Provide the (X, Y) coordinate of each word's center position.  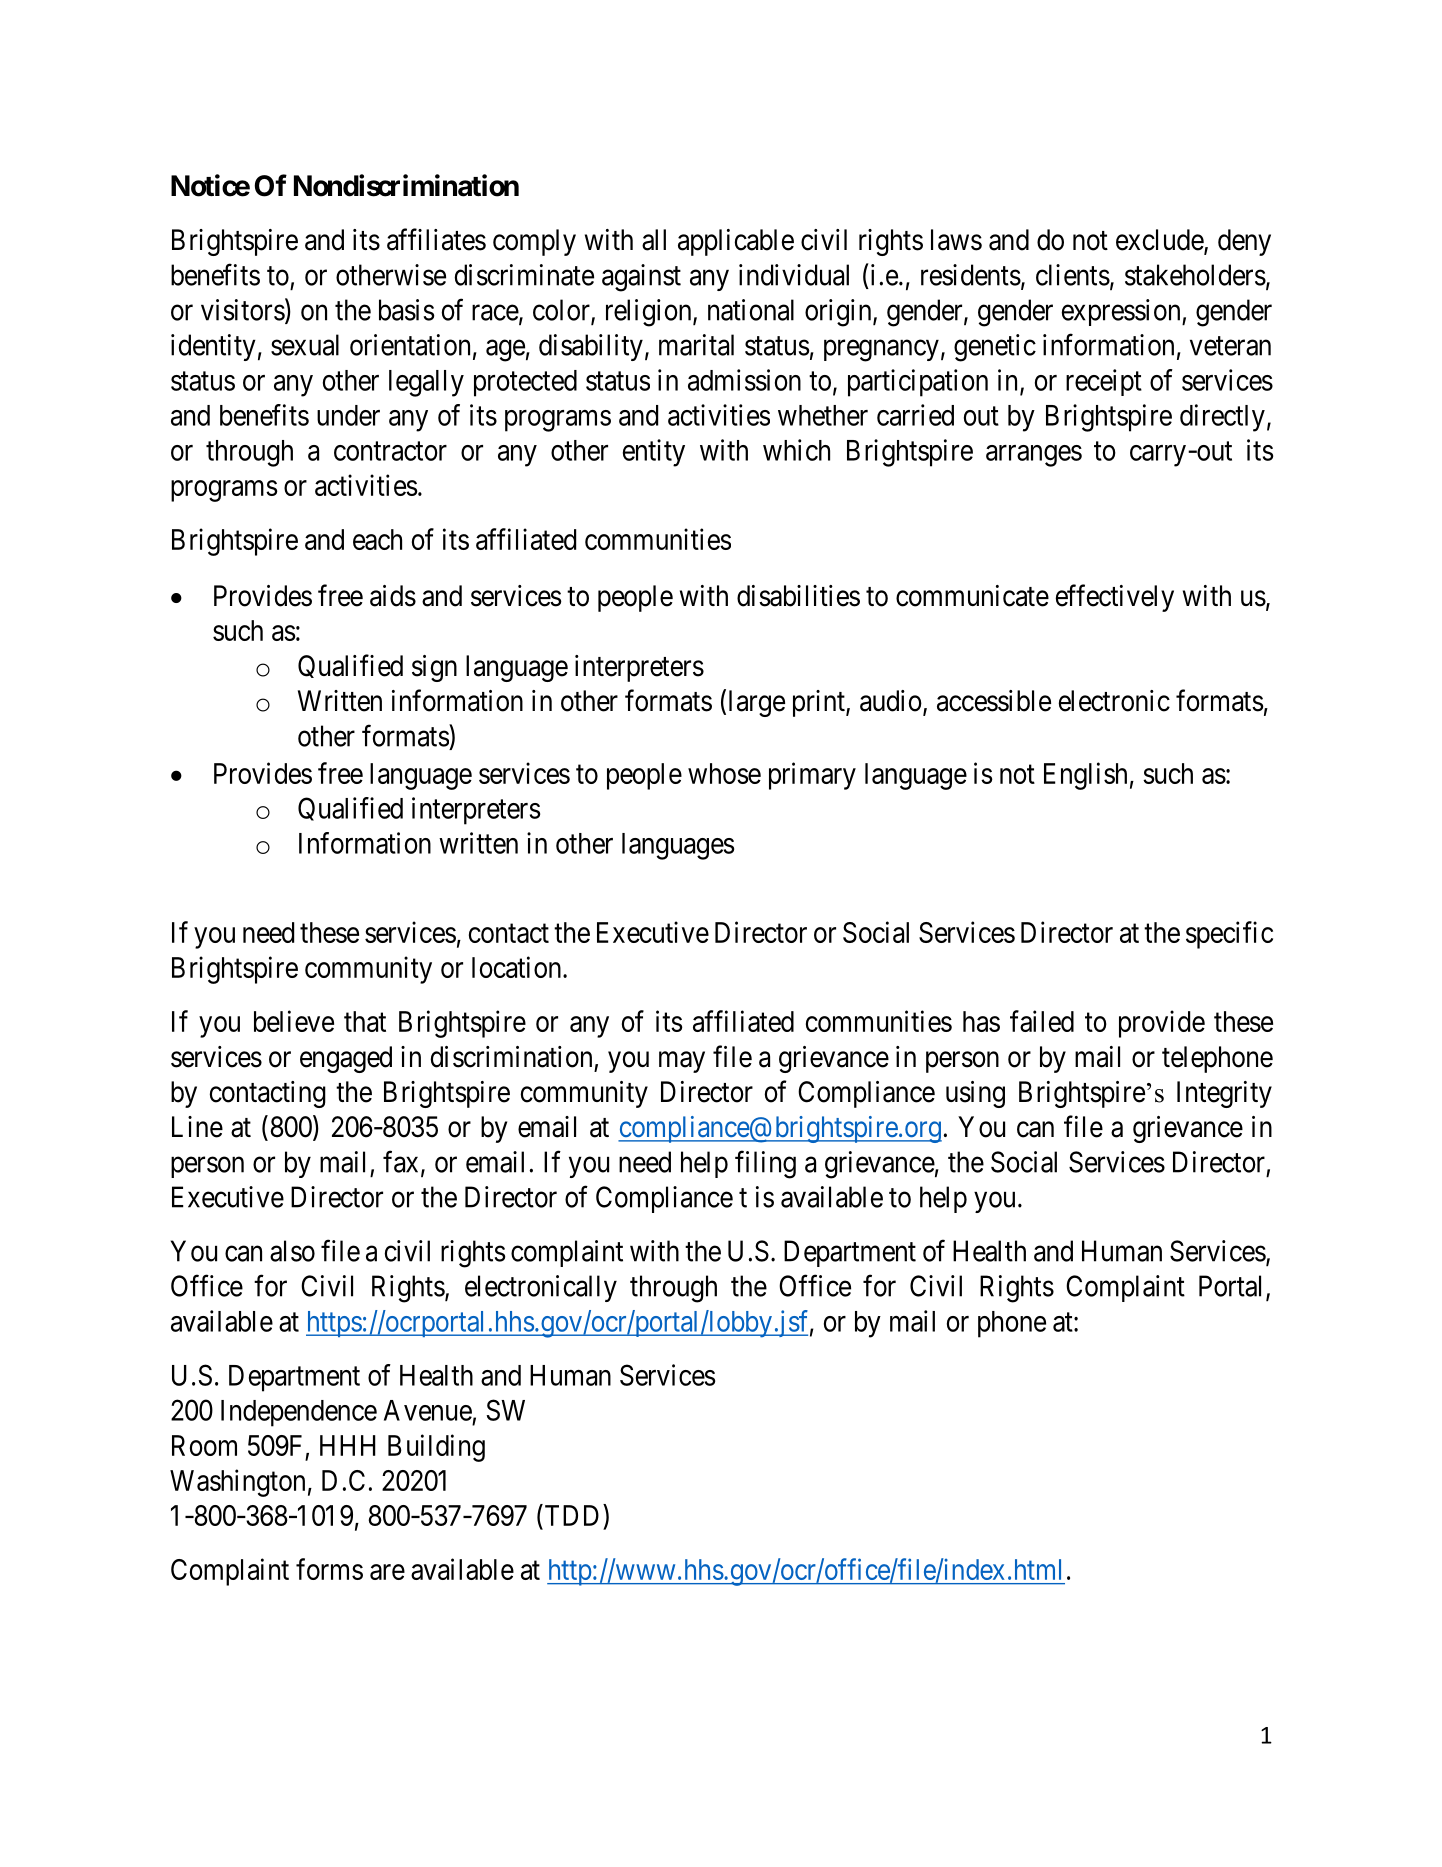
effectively (1115, 598)
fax (400, 1161)
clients (1073, 275)
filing (765, 1164)
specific (1229, 935)
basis (406, 310)
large (757, 703)
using (975, 1094)
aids (393, 596)
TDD (572, 1515)
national (751, 310)
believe (294, 1021)
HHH (348, 1445)
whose (724, 773)
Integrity (1224, 1094)
